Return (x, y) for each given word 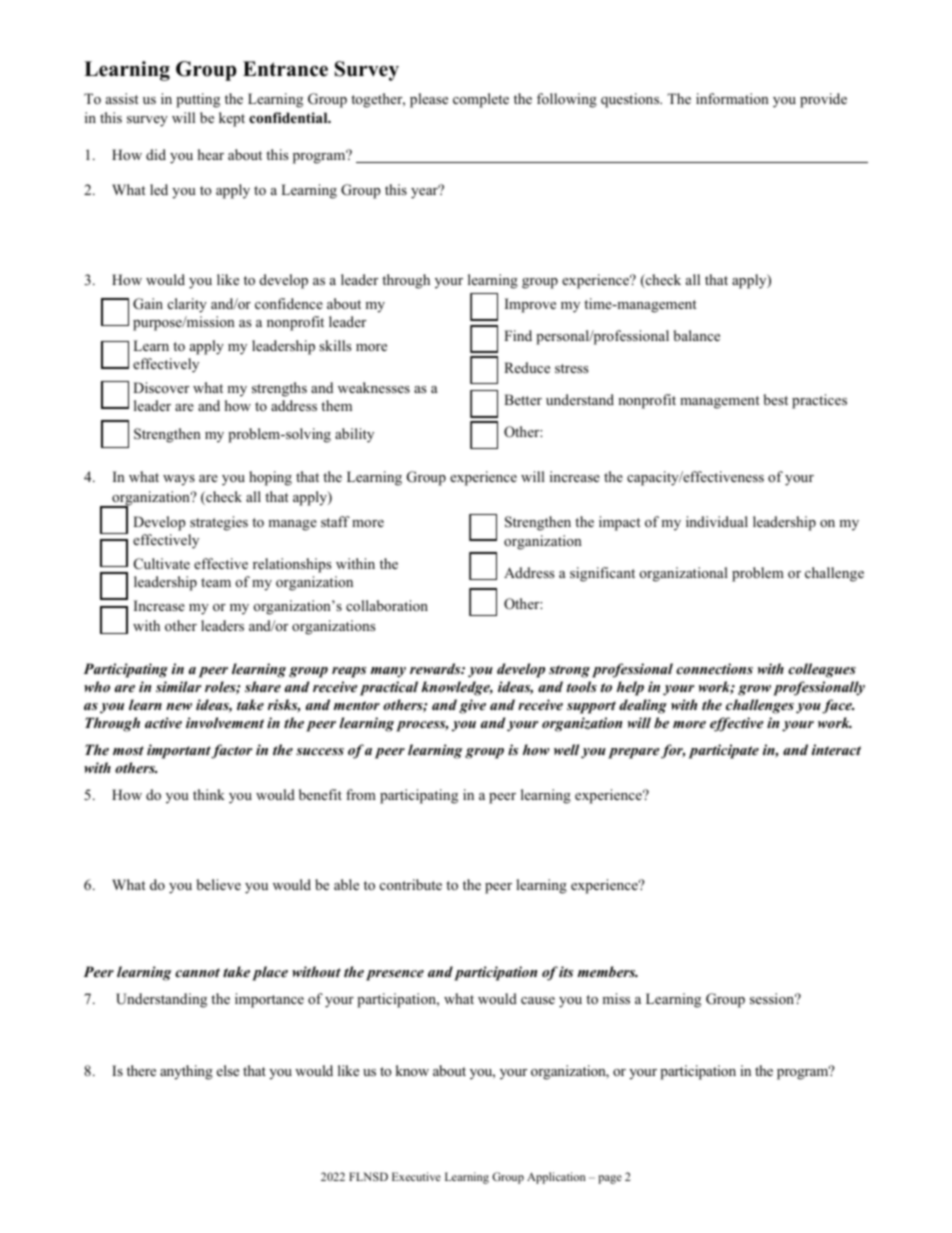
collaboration (387, 605)
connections (714, 668)
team (216, 582)
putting (198, 100)
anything (186, 1072)
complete (481, 100)
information (732, 98)
